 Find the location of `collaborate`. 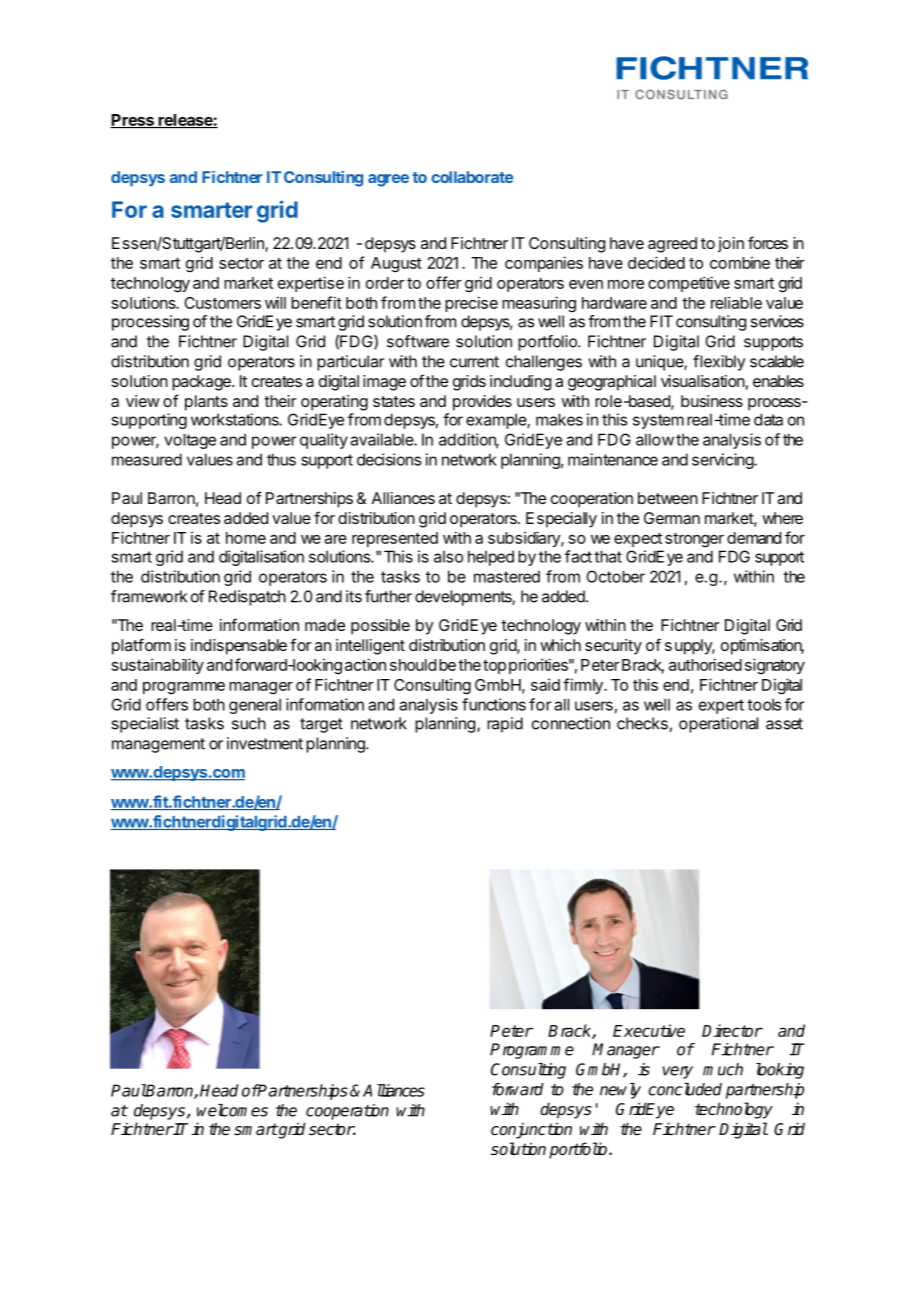

collaborate is located at coordinates (472, 177).
